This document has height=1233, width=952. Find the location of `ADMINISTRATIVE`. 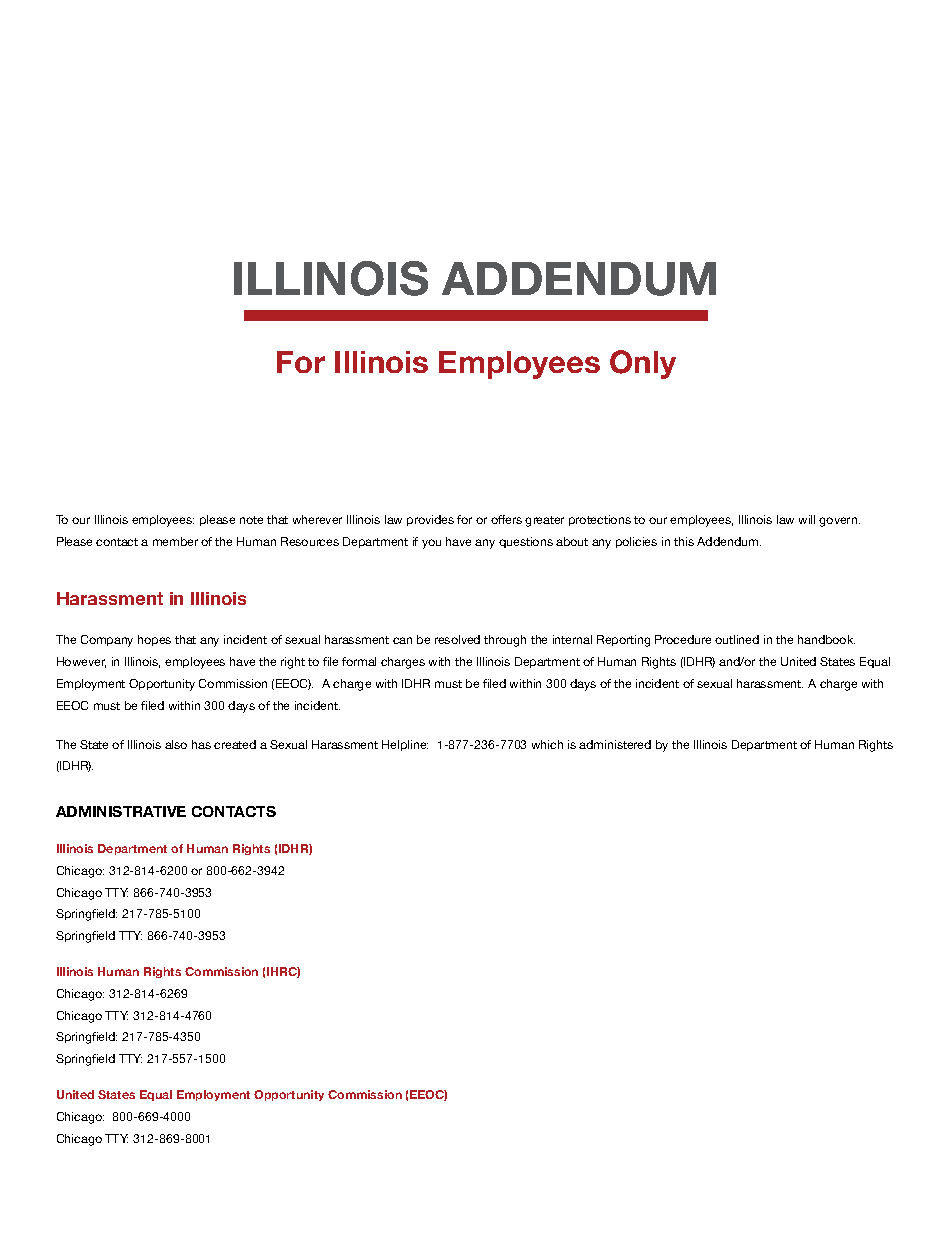

ADMINISTRATIVE is located at coordinates (121, 811).
